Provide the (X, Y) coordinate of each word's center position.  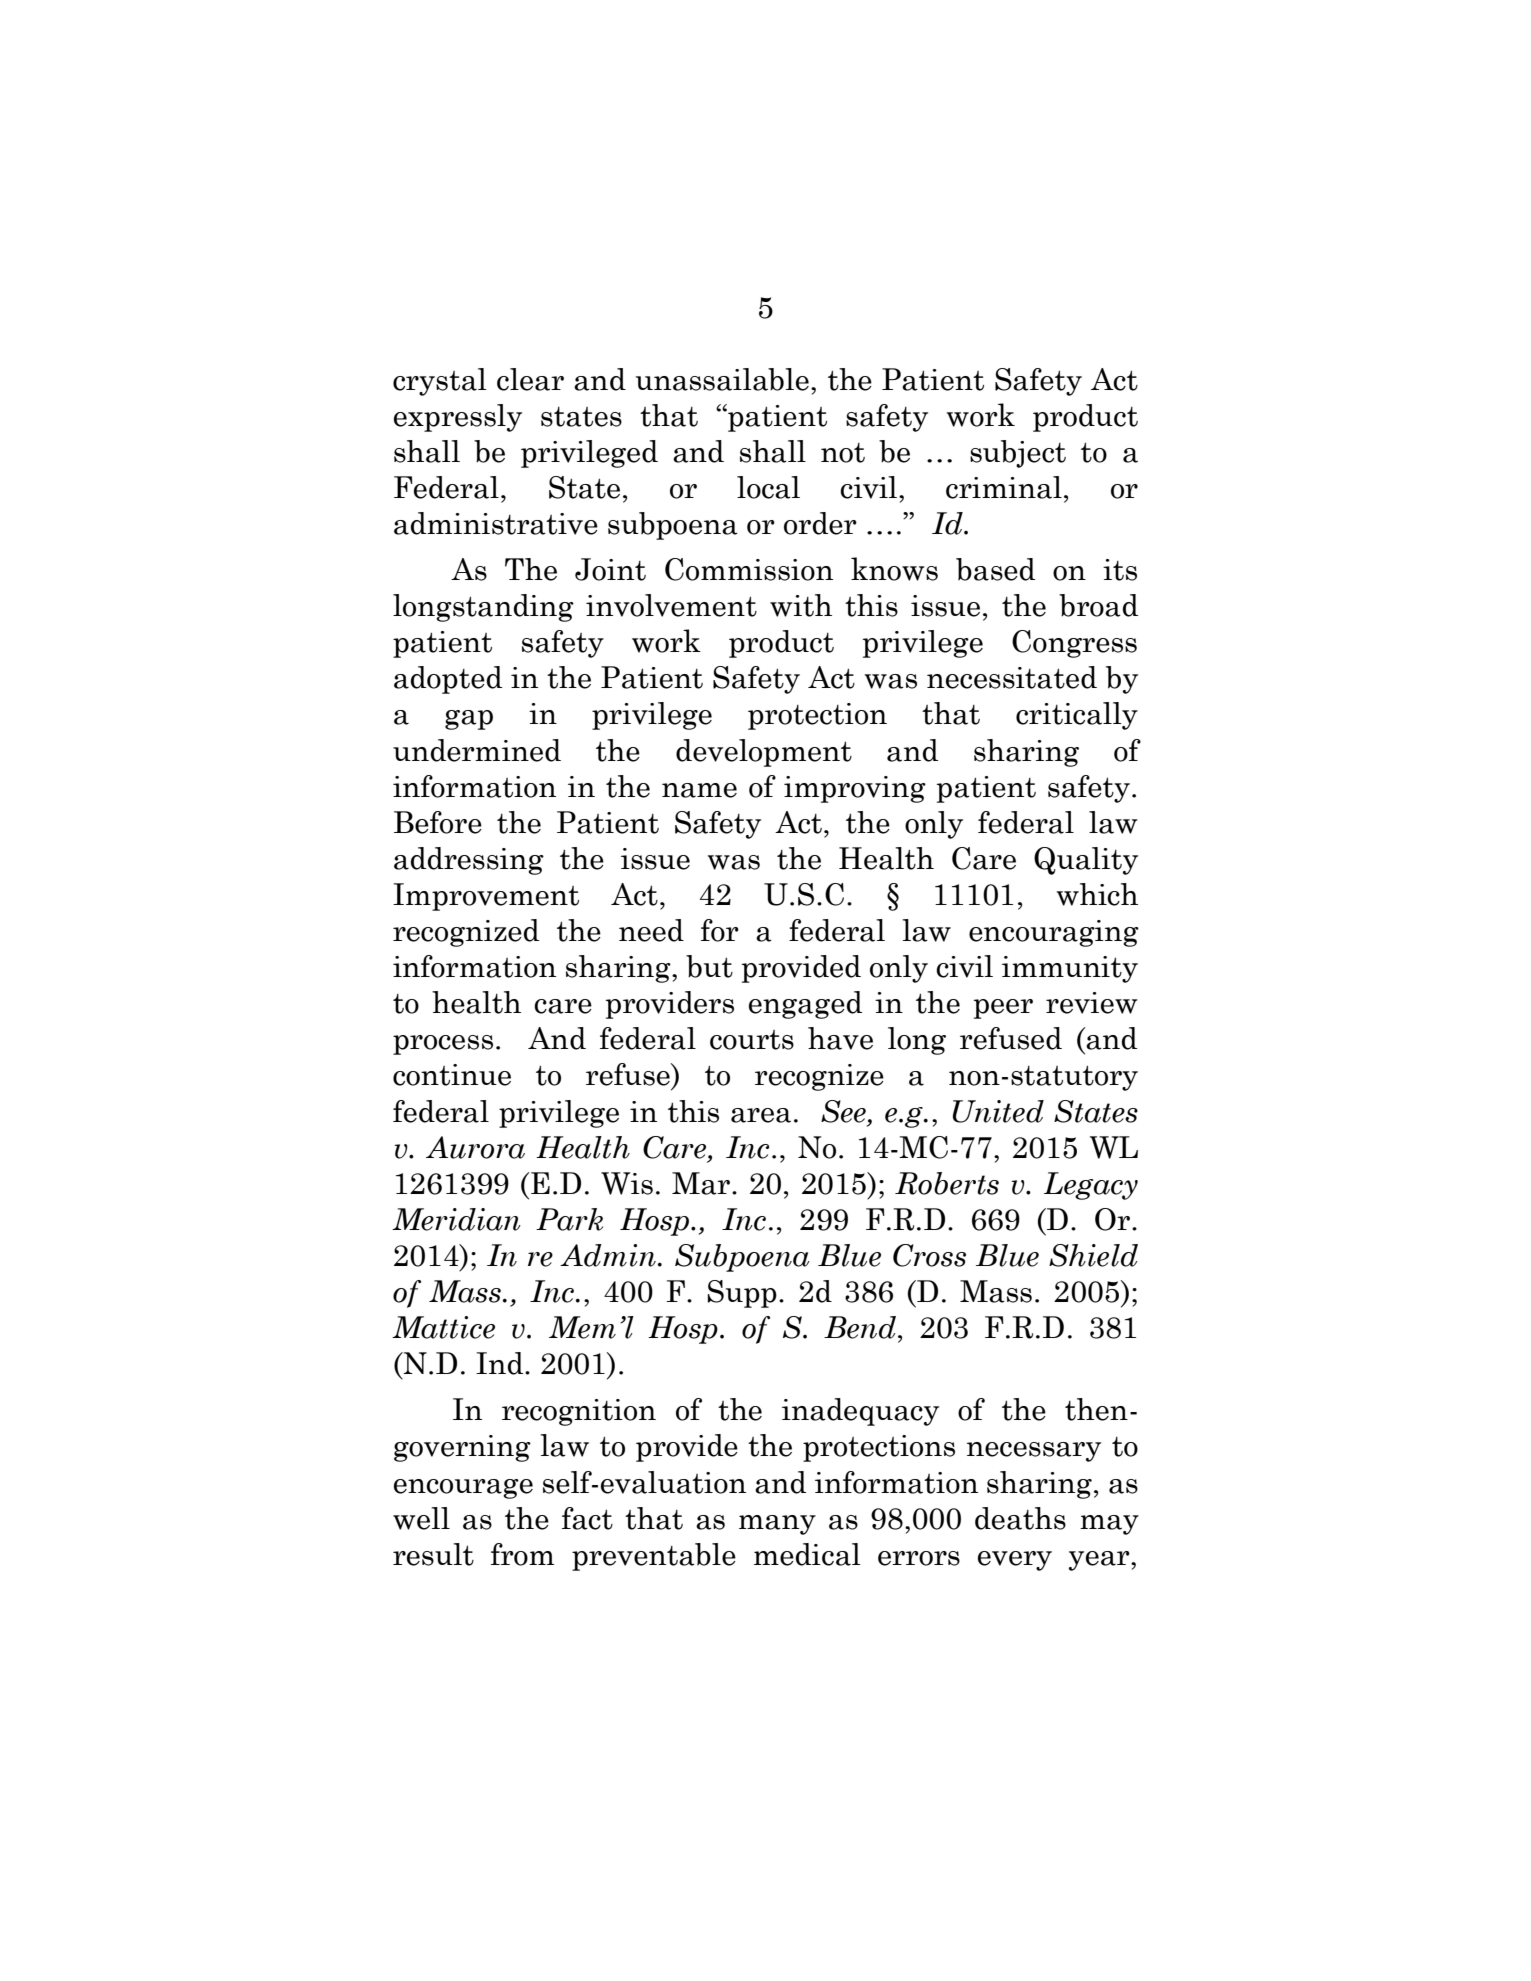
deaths (1020, 1518)
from (522, 1554)
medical (807, 1554)
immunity (1070, 969)
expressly (458, 418)
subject (1018, 454)
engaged (805, 1005)
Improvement (486, 897)
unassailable (722, 379)
